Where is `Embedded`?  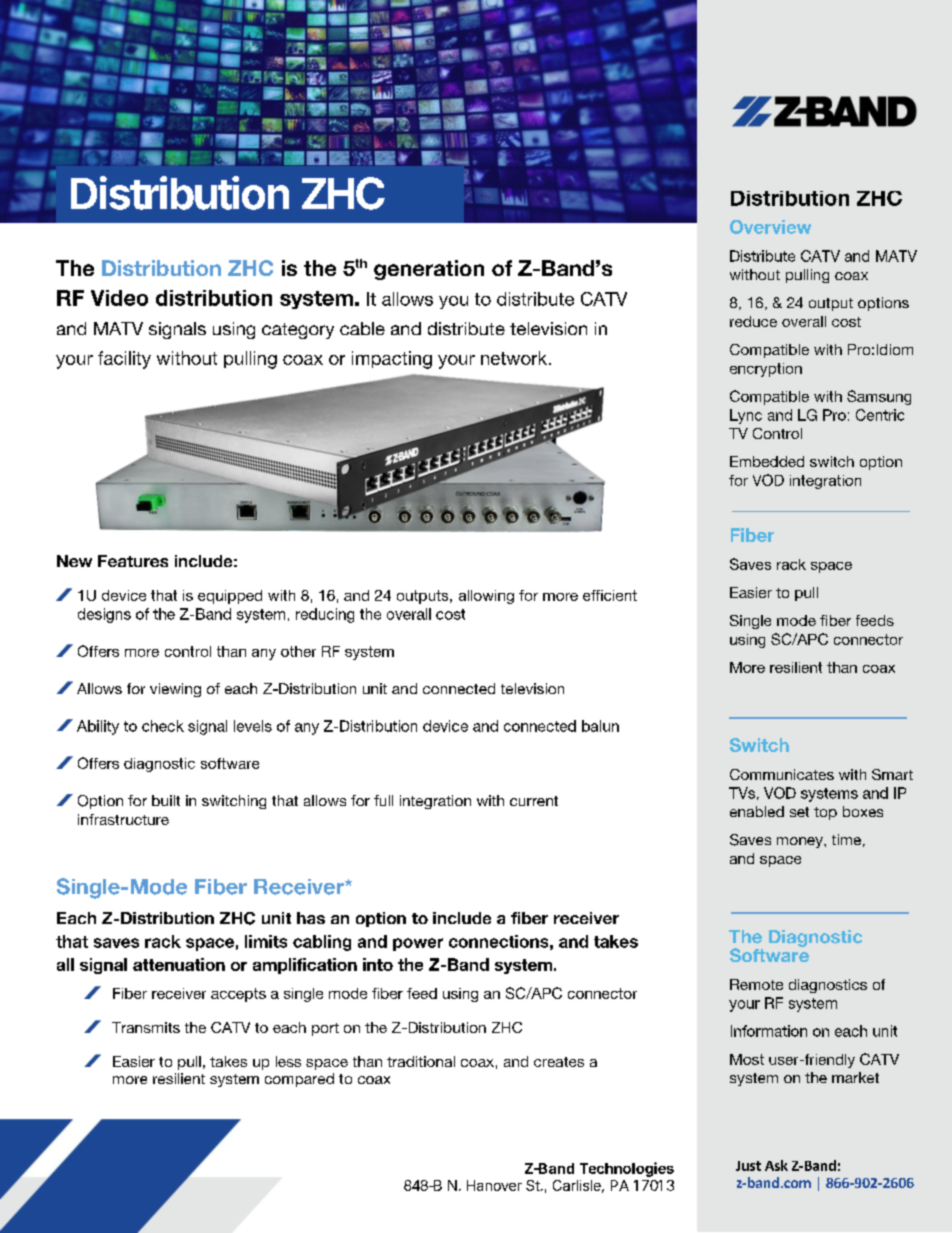 Embedded is located at coordinates (767, 461).
